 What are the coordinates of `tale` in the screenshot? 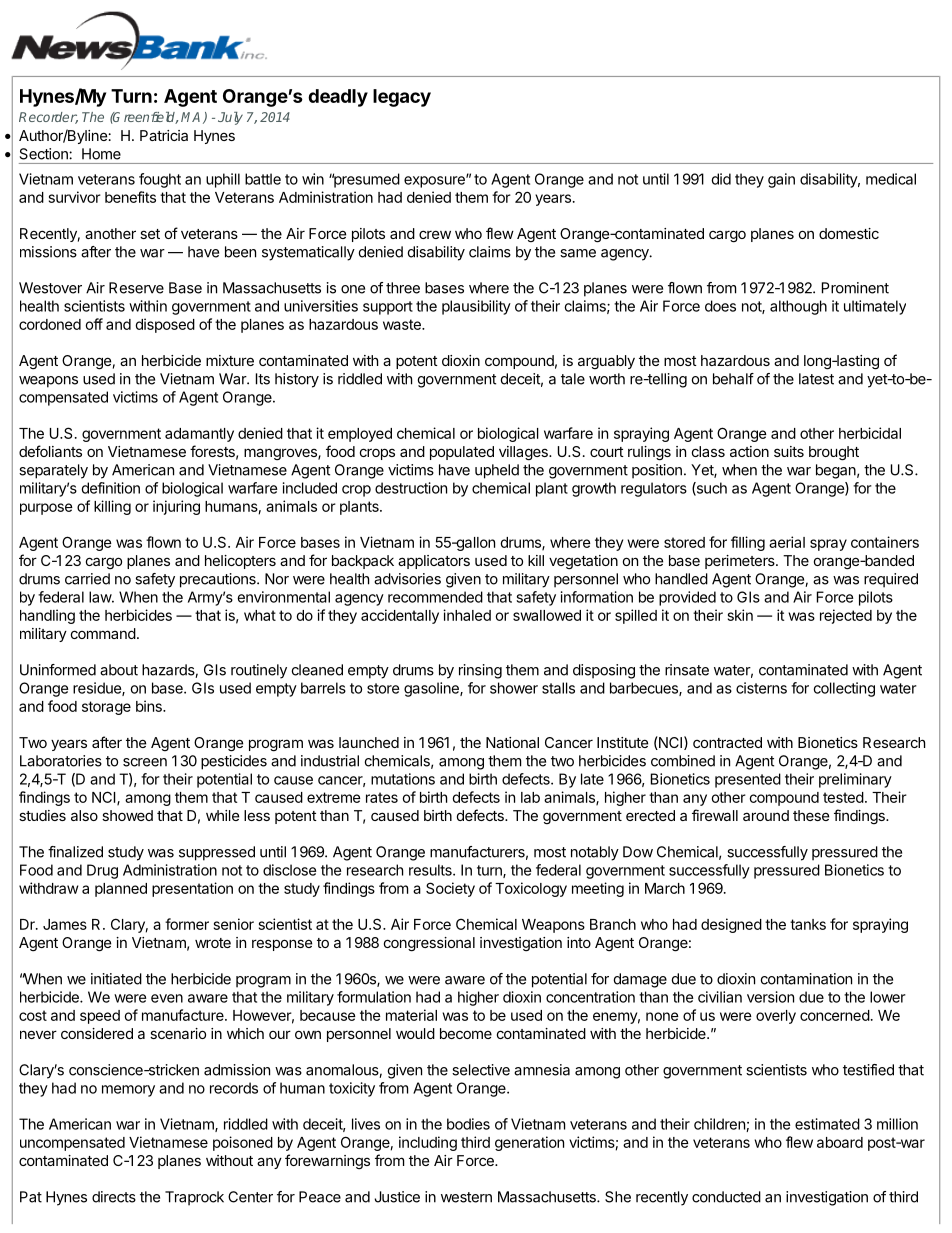 It's located at (573, 379).
